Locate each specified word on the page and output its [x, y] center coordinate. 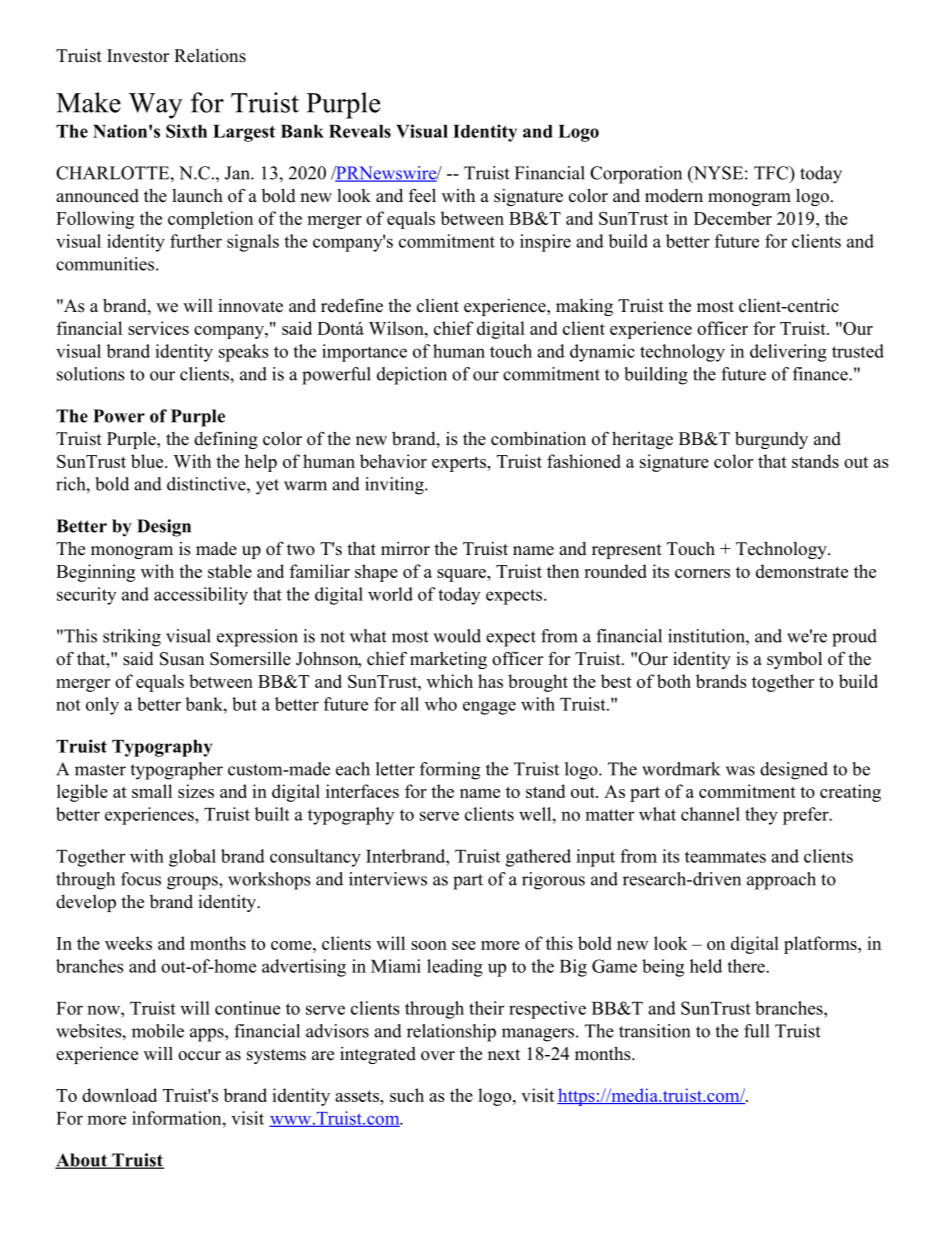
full [756, 1031]
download [119, 1095]
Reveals [360, 131]
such [407, 1095]
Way [156, 106]
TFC [772, 173]
